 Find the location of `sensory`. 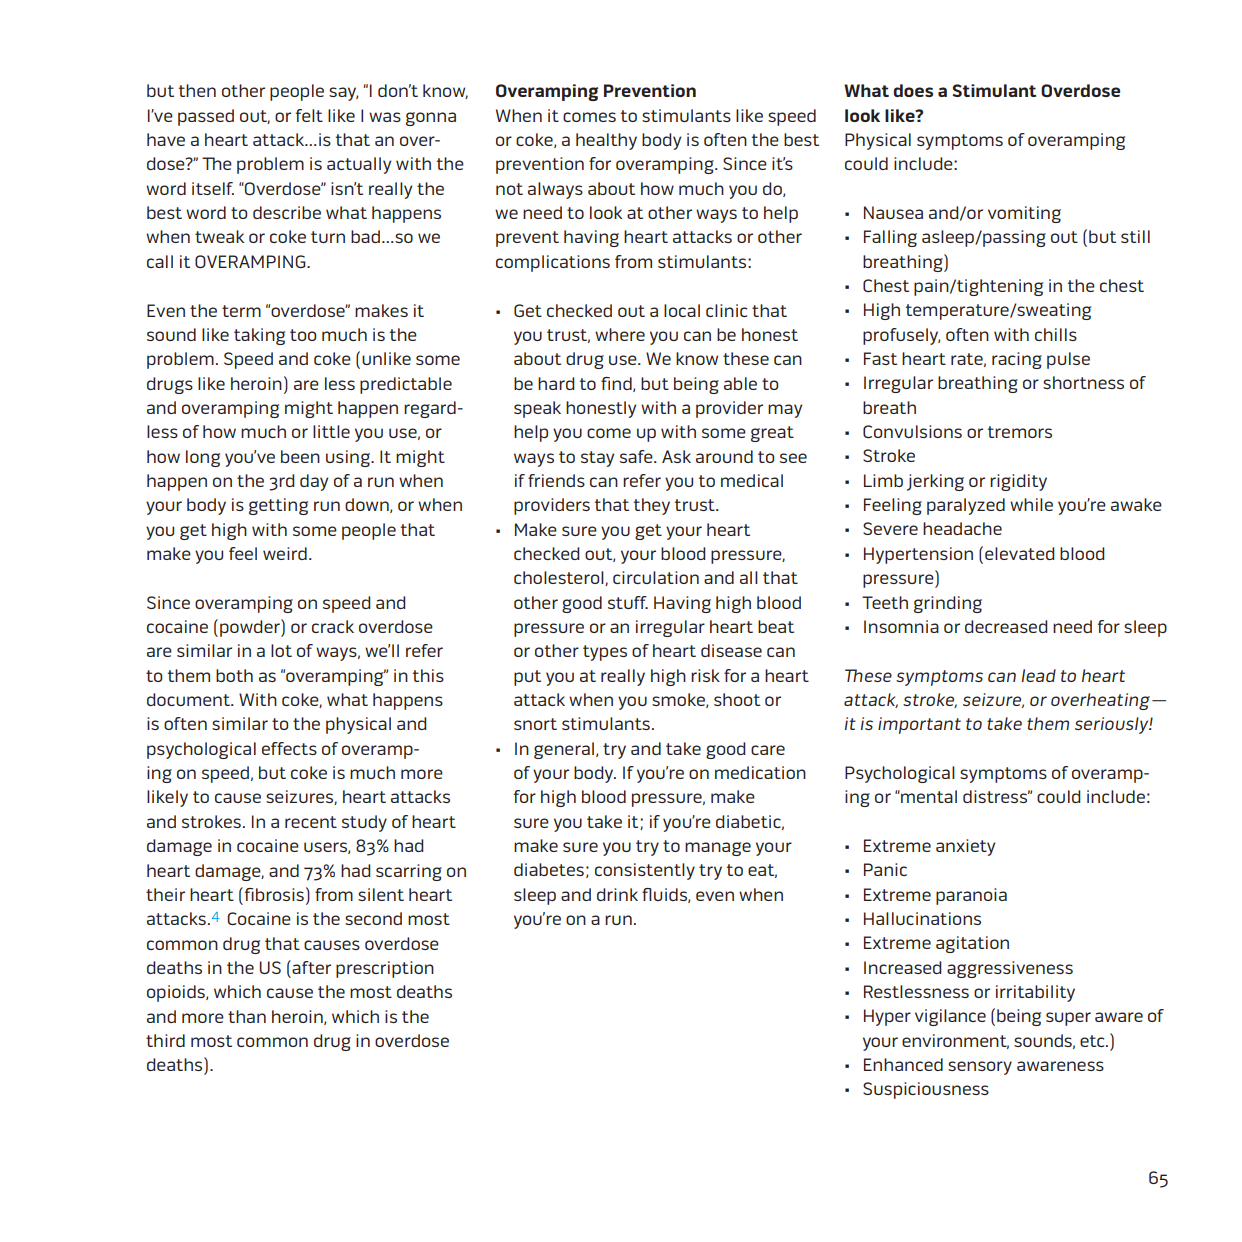

sensory is located at coordinates (980, 1068).
